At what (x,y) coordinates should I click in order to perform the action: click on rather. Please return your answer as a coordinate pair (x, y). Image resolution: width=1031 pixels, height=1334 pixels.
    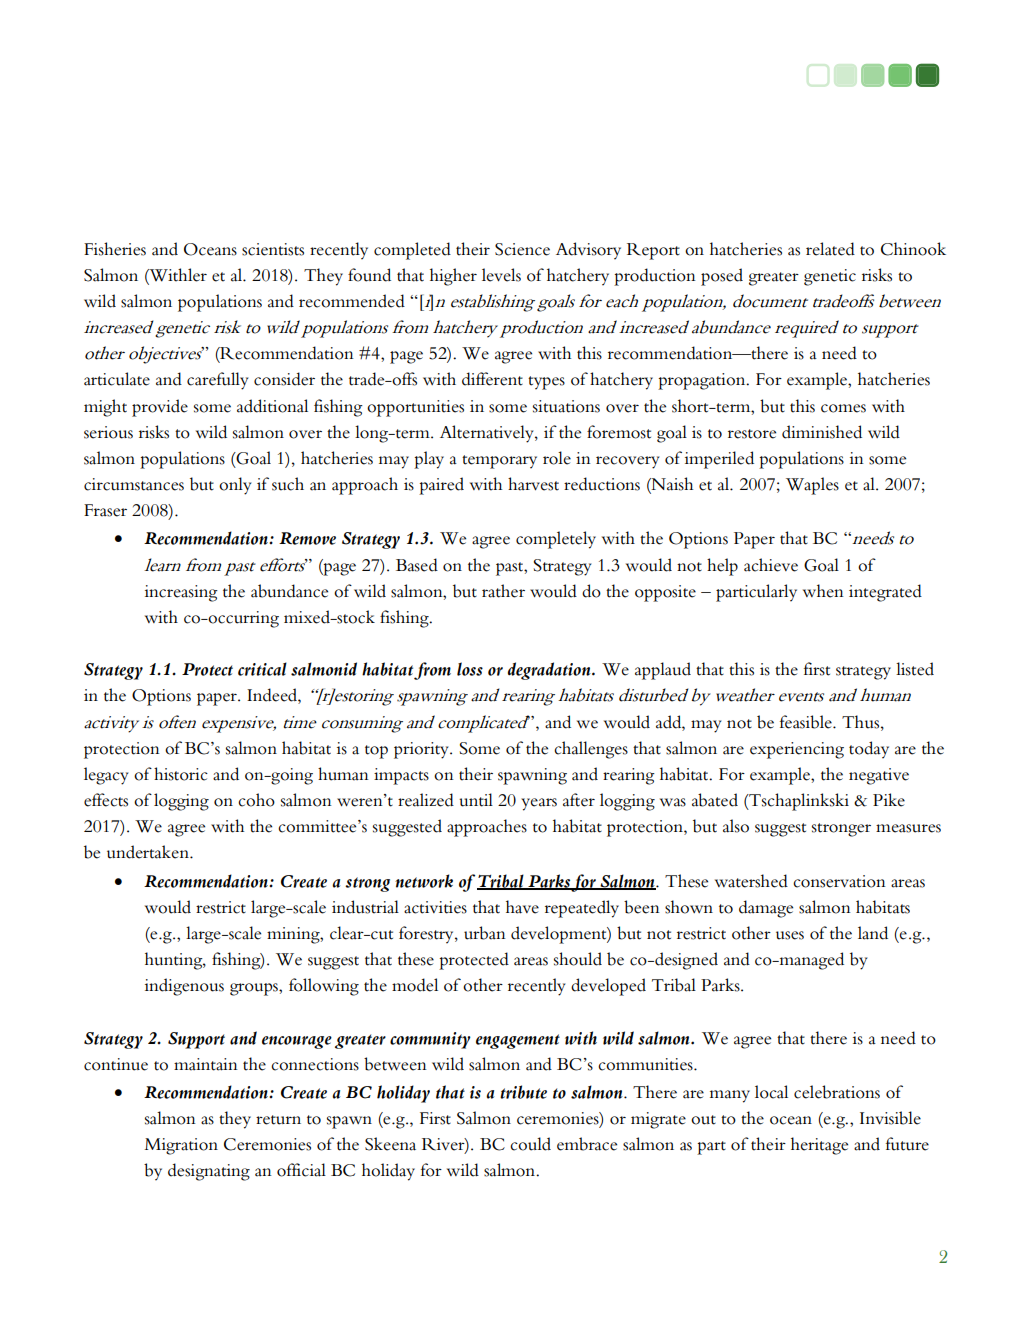
    Looking at the image, I should click on (503, 591).
